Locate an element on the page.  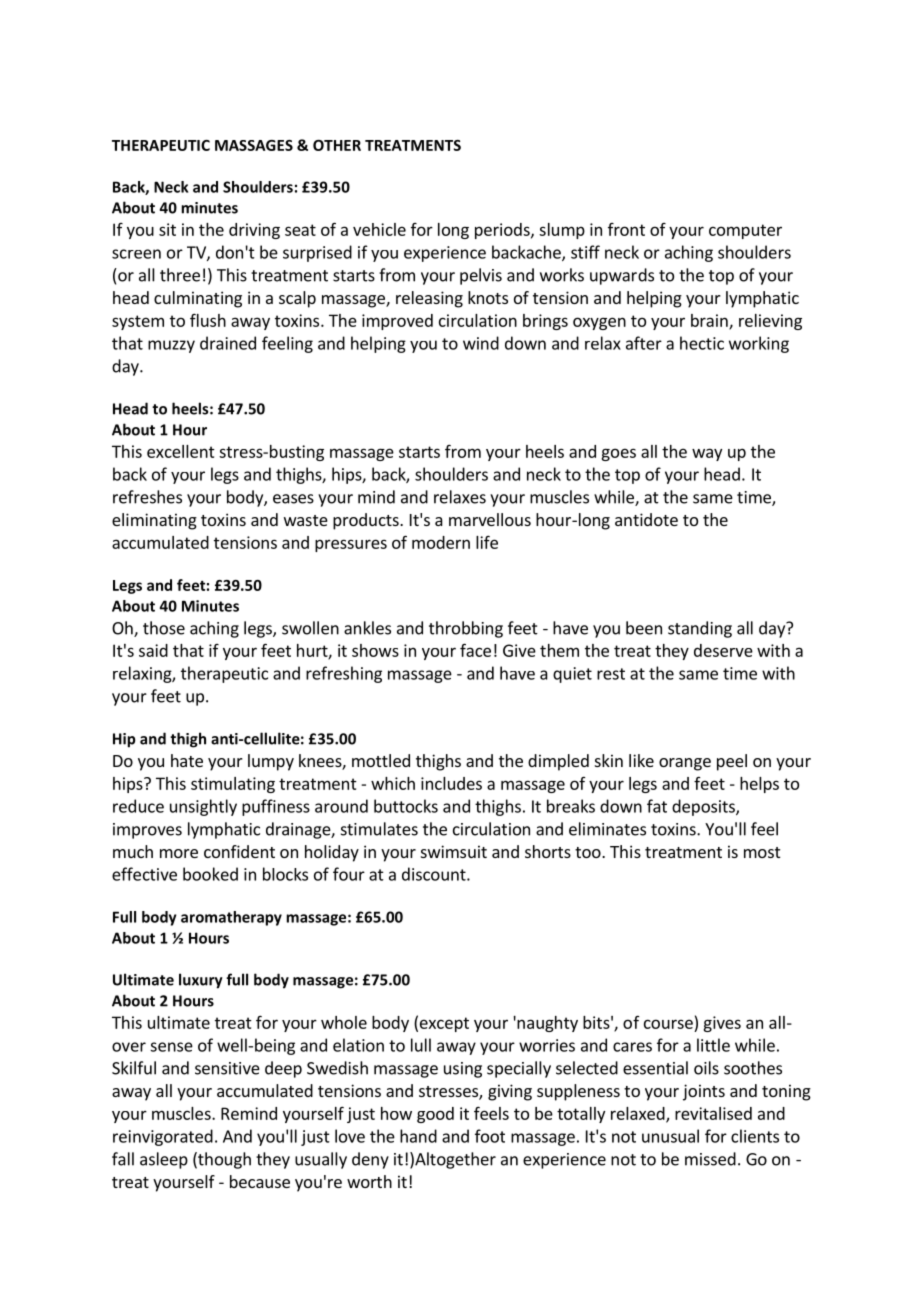
asleep is located at coordinates (164, 1160).
